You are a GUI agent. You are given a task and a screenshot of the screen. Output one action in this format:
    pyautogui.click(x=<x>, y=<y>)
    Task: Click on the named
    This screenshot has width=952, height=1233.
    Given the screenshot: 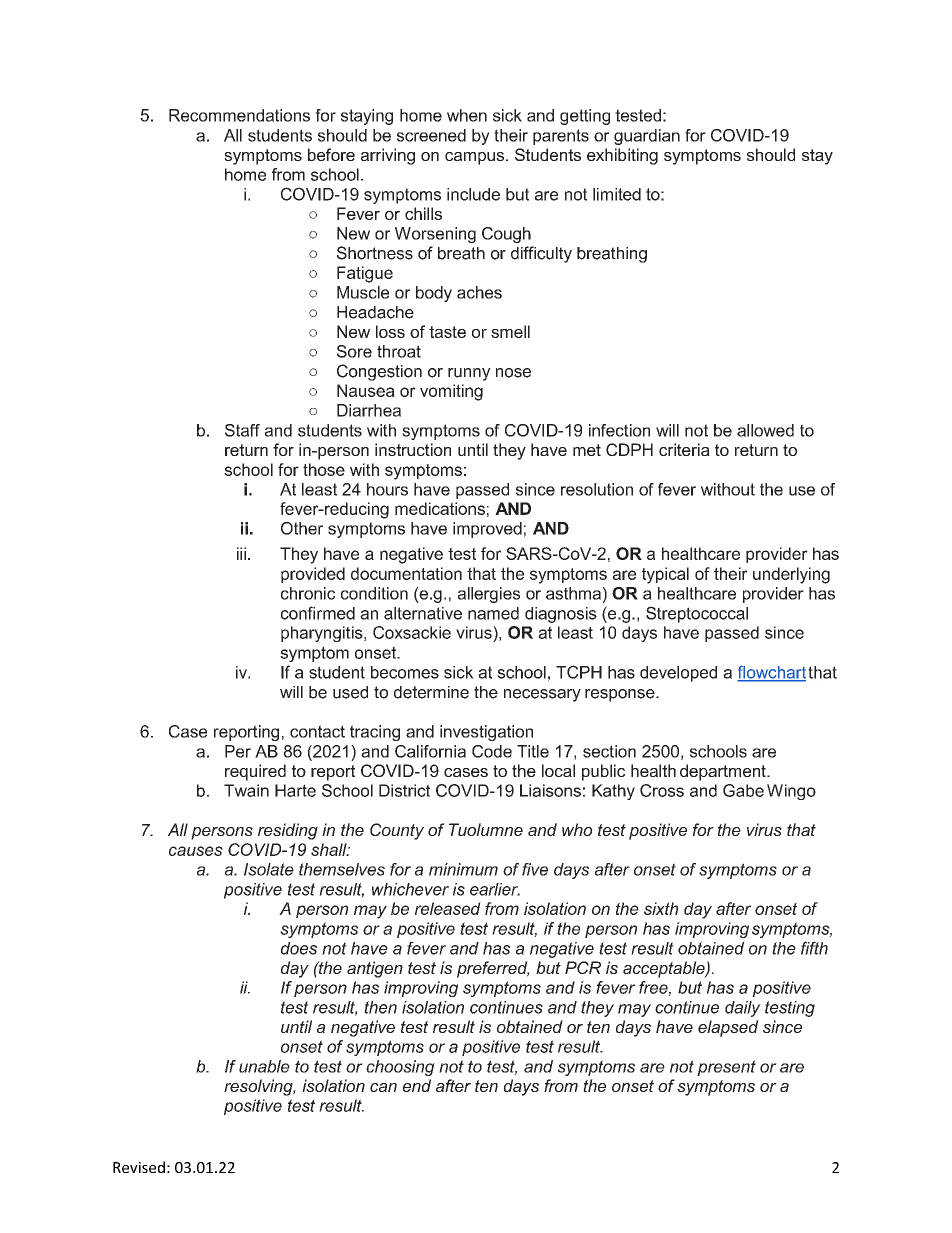 What is the action you would take?
    pyautogui.click(x=493, y=613)
